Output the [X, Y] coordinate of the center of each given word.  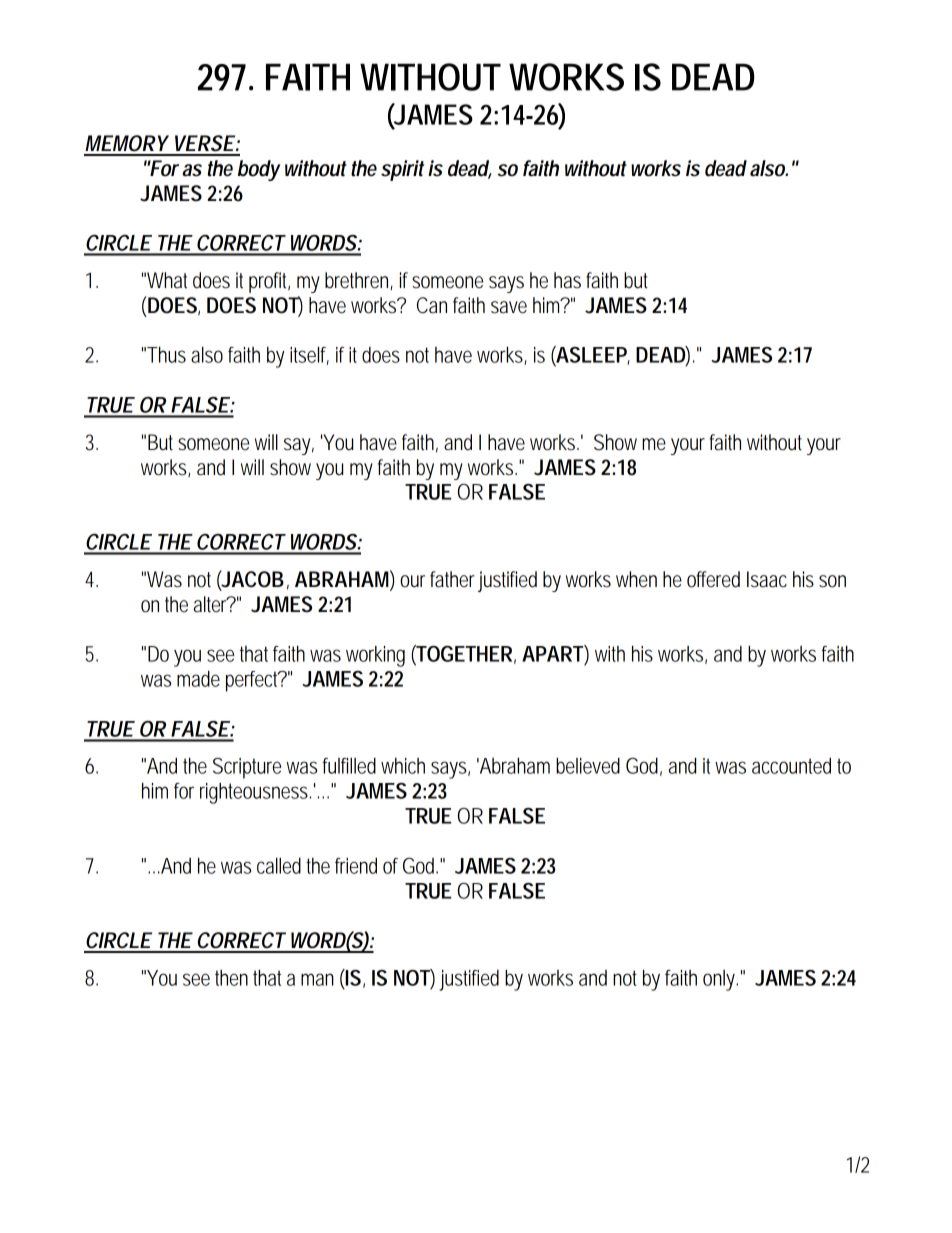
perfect [253, 681]
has [567, 280]
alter [211, 604]
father [452, 579]
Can [432, 305]
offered [713, 579]
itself [309, 356]
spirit [402, 170]
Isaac [767, 579]
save [509, 307]
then [231, 978]
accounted [791, 766]
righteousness [254, 793]
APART [552, 654]
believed [588, 766]
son [832, 581]
